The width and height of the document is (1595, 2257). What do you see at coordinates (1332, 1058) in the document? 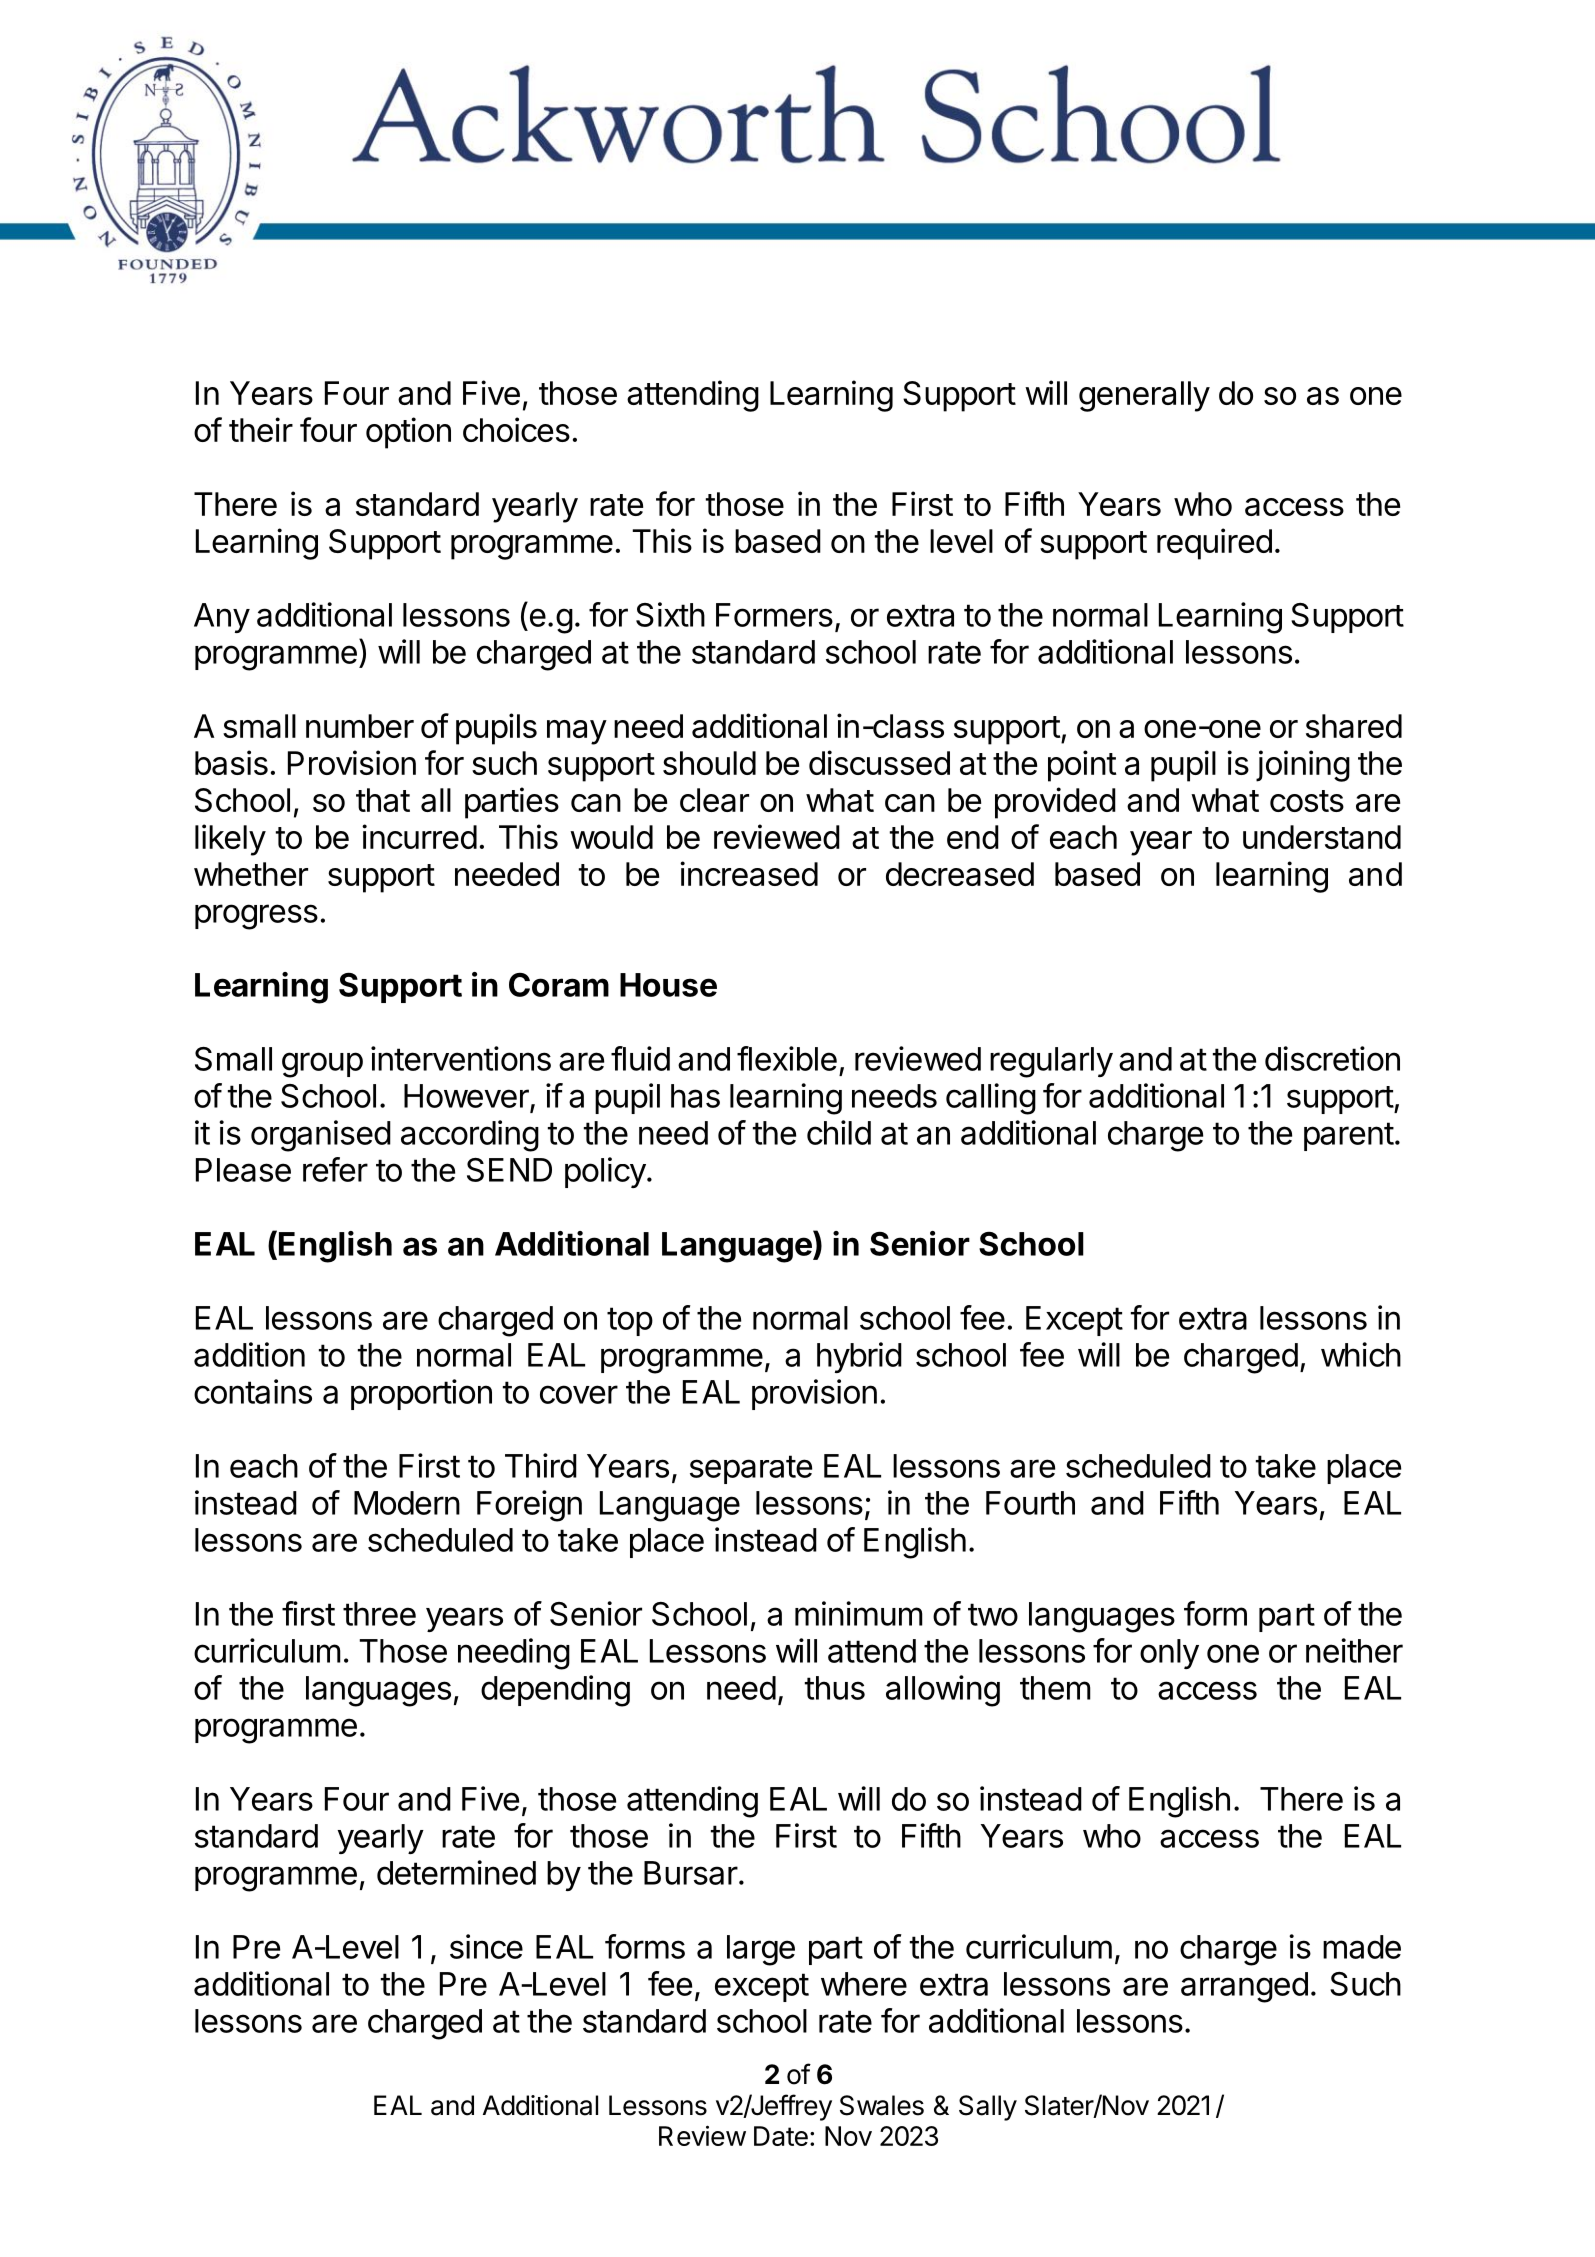
I see `discretion` at bounding box center [1332, 1058].
